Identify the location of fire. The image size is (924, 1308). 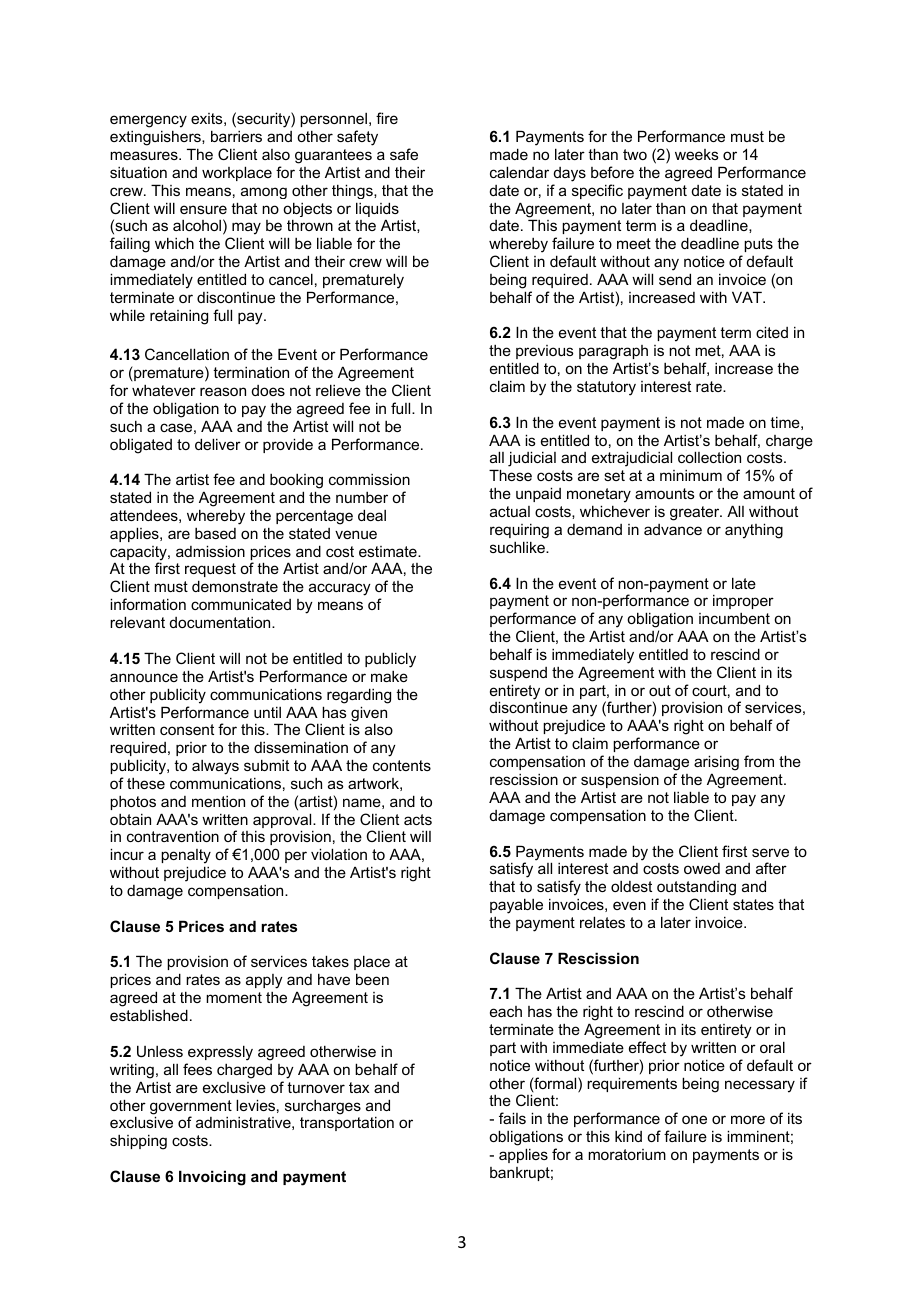
(387, 118).
